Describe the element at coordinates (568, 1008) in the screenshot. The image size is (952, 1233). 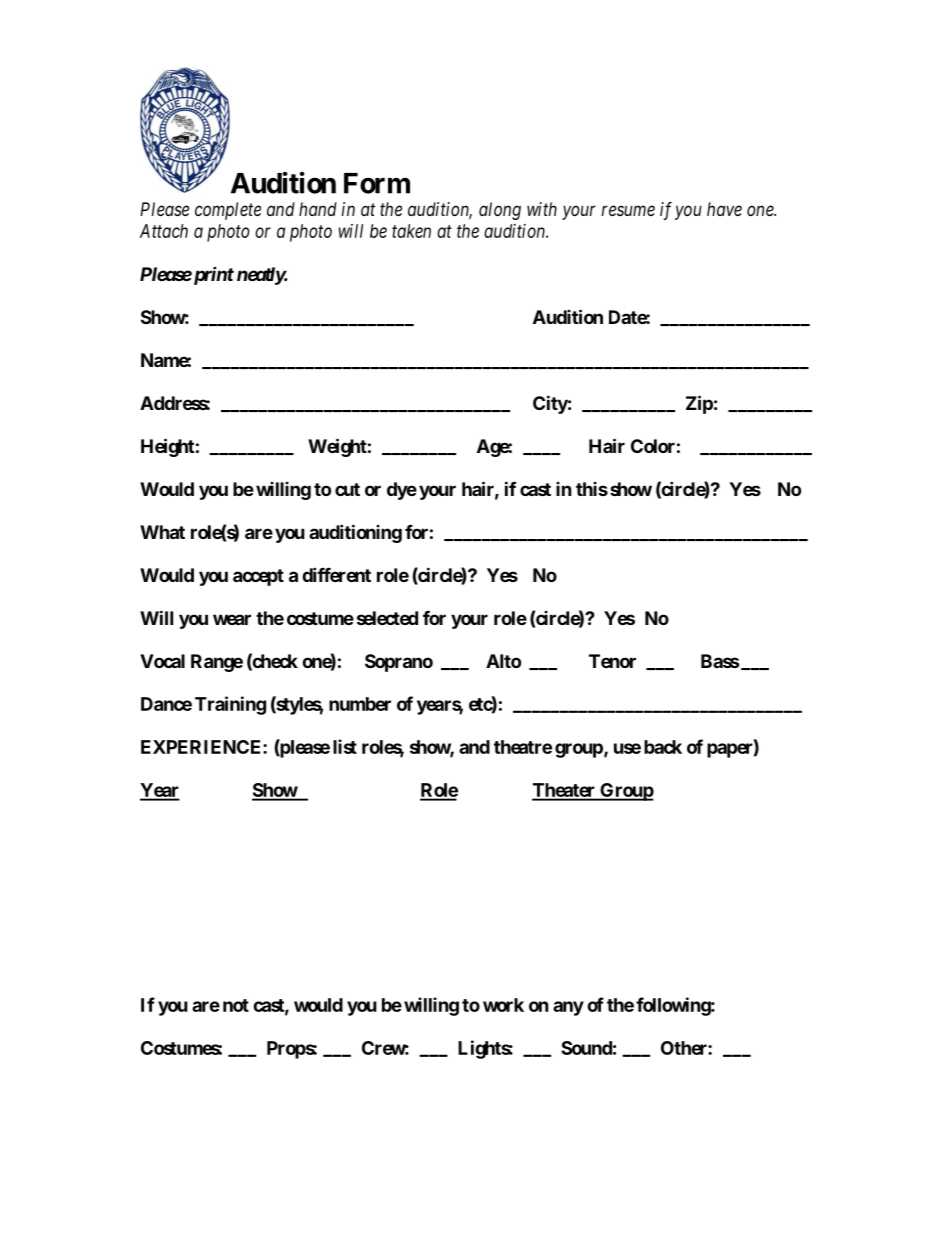
I see `any` at that location.
